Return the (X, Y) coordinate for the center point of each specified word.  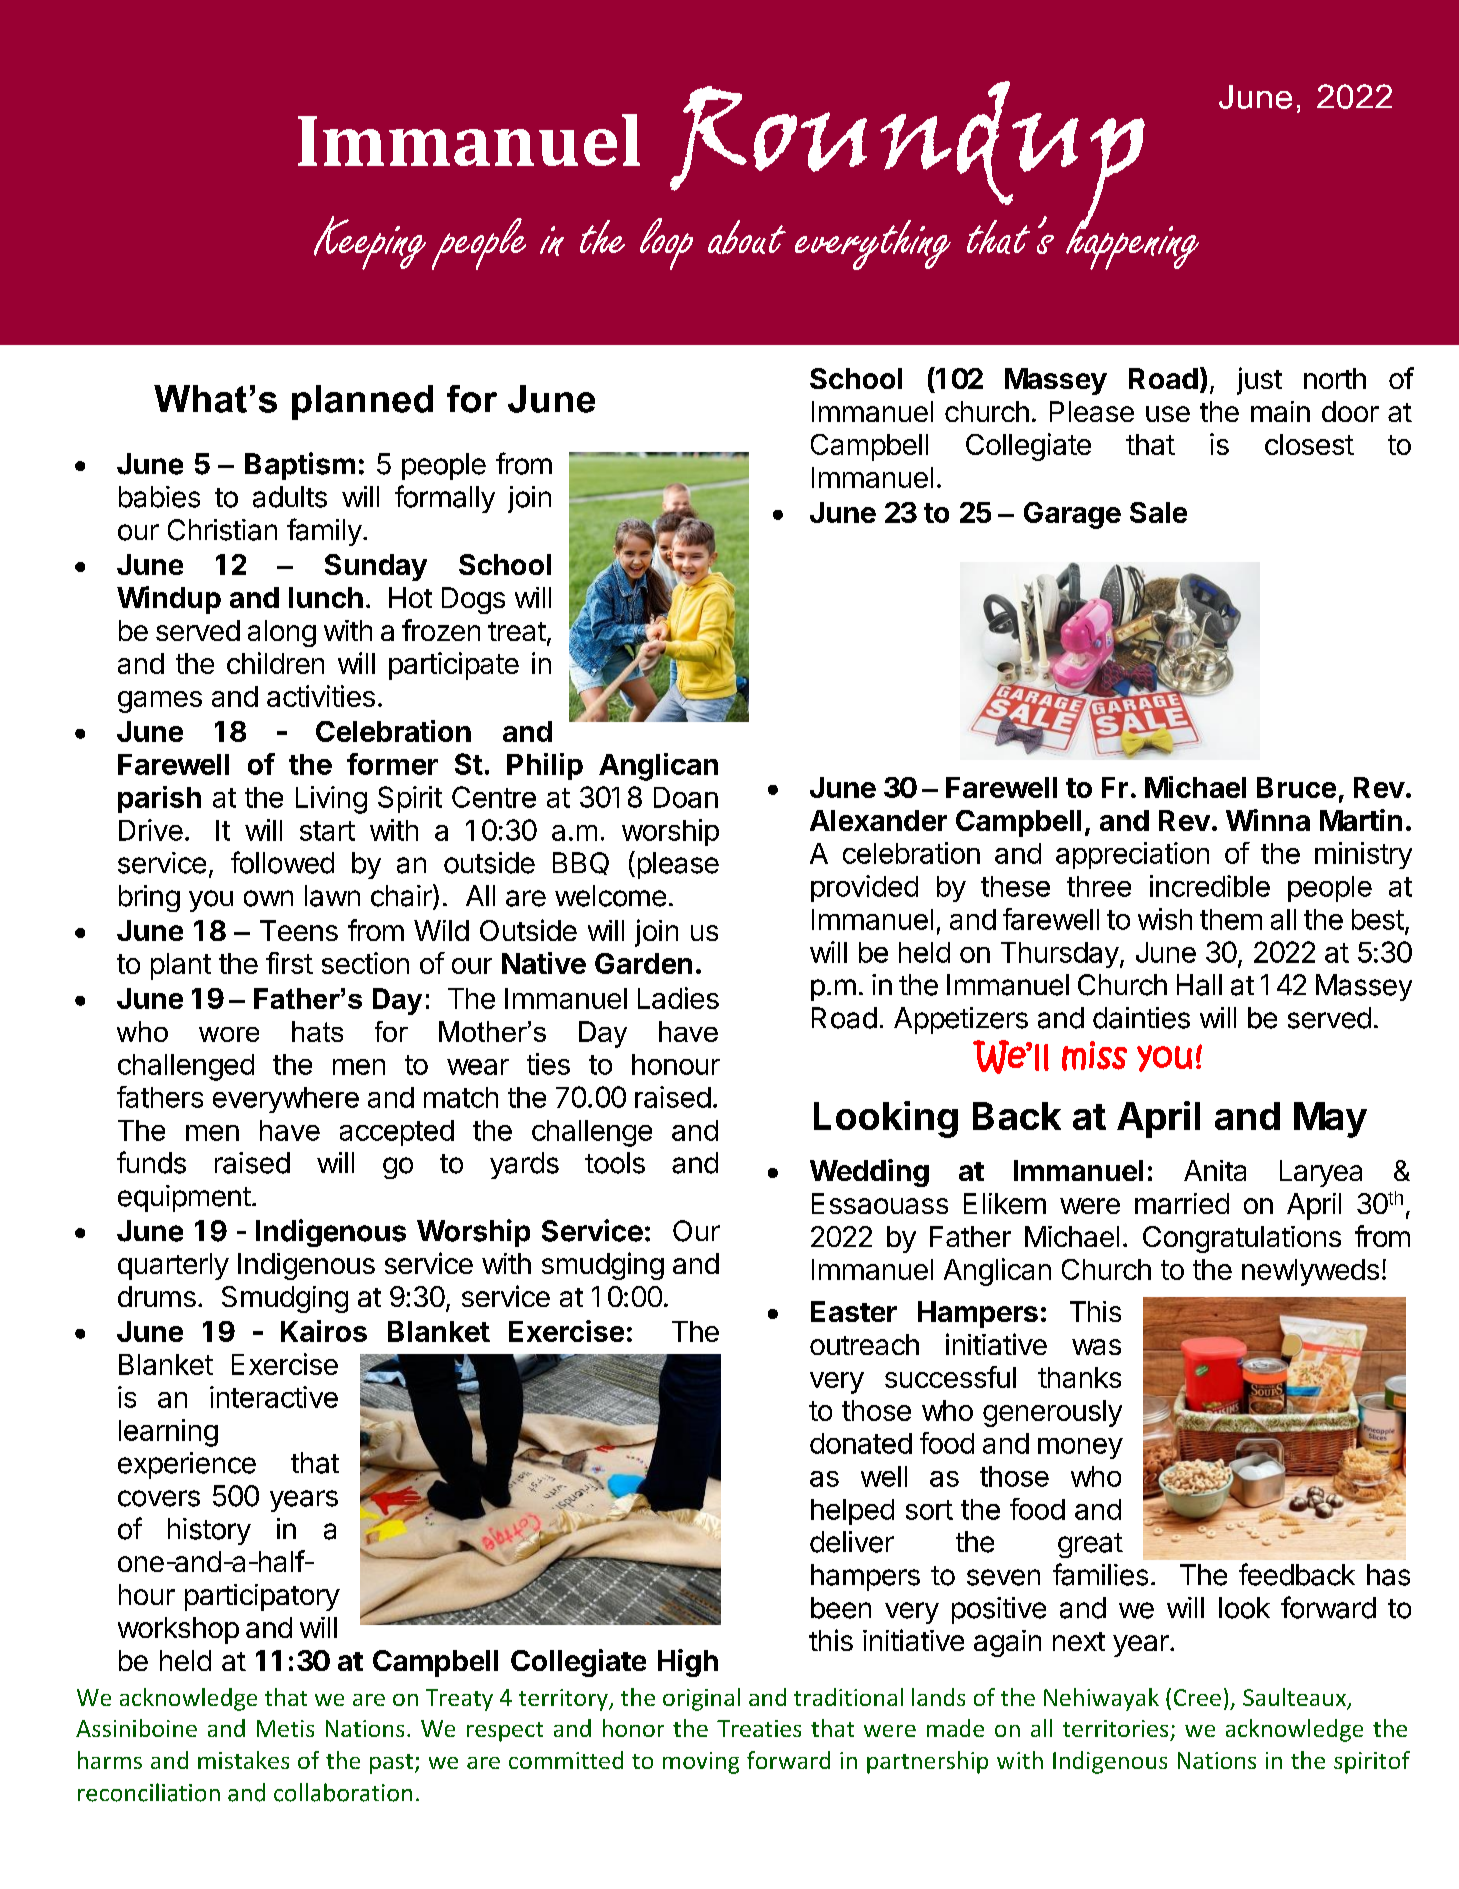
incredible (1210, 886)
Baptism (300, 466)
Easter (854, 1311)
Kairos (324, 1331)
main (1280, 411)
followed (282, 862)
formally (445, 499)
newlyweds (1310, 1272)
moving (701, 1763)
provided (864, 888)
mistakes (243, 1760)
